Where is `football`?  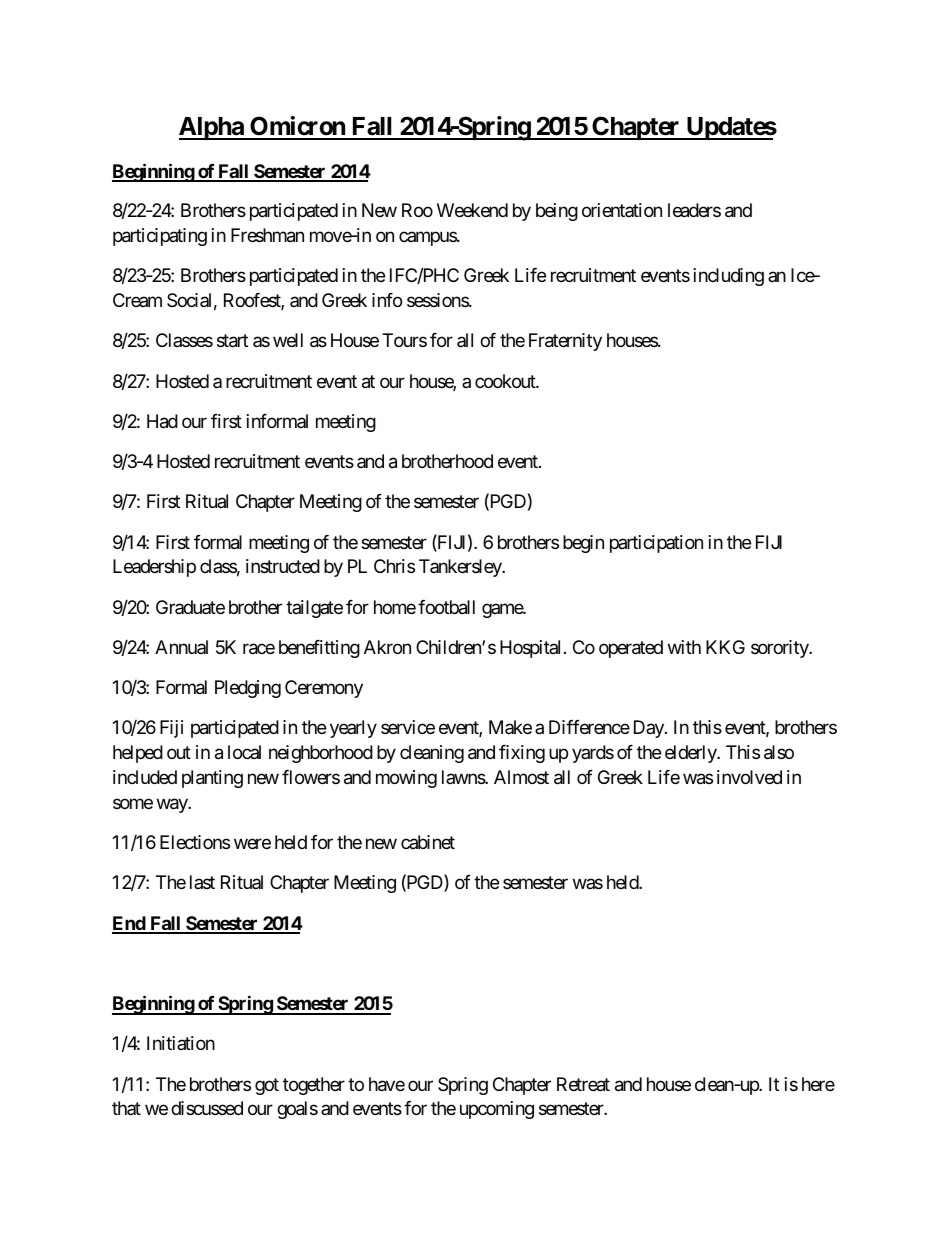
football is located at coordinates (446, 607).
